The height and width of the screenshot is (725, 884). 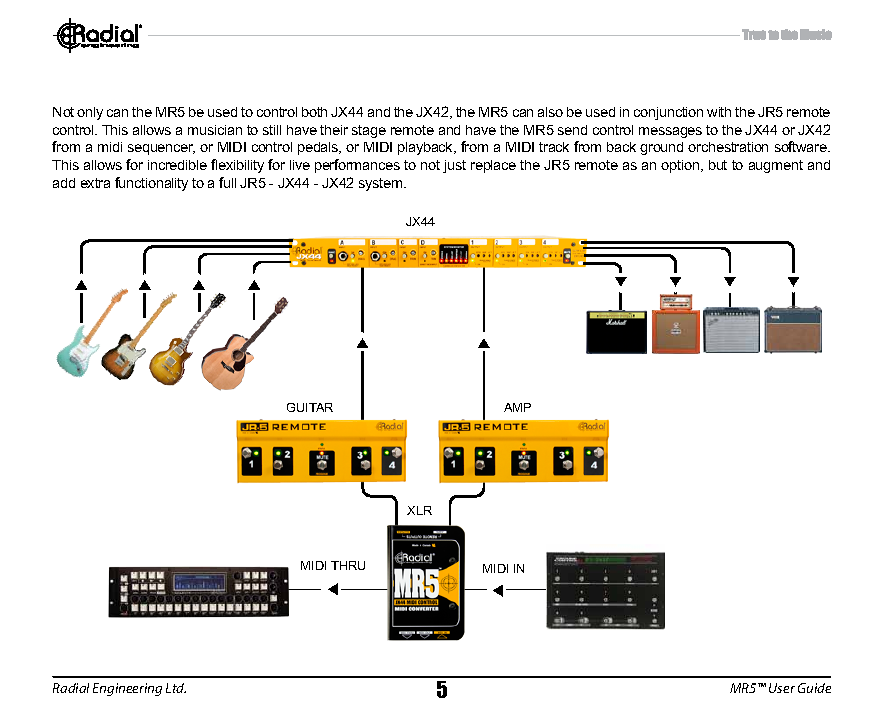 What do you see at coordinates (176, 688) in the screenshot?
I see `Ltd` at bounding box center [176, 688].
